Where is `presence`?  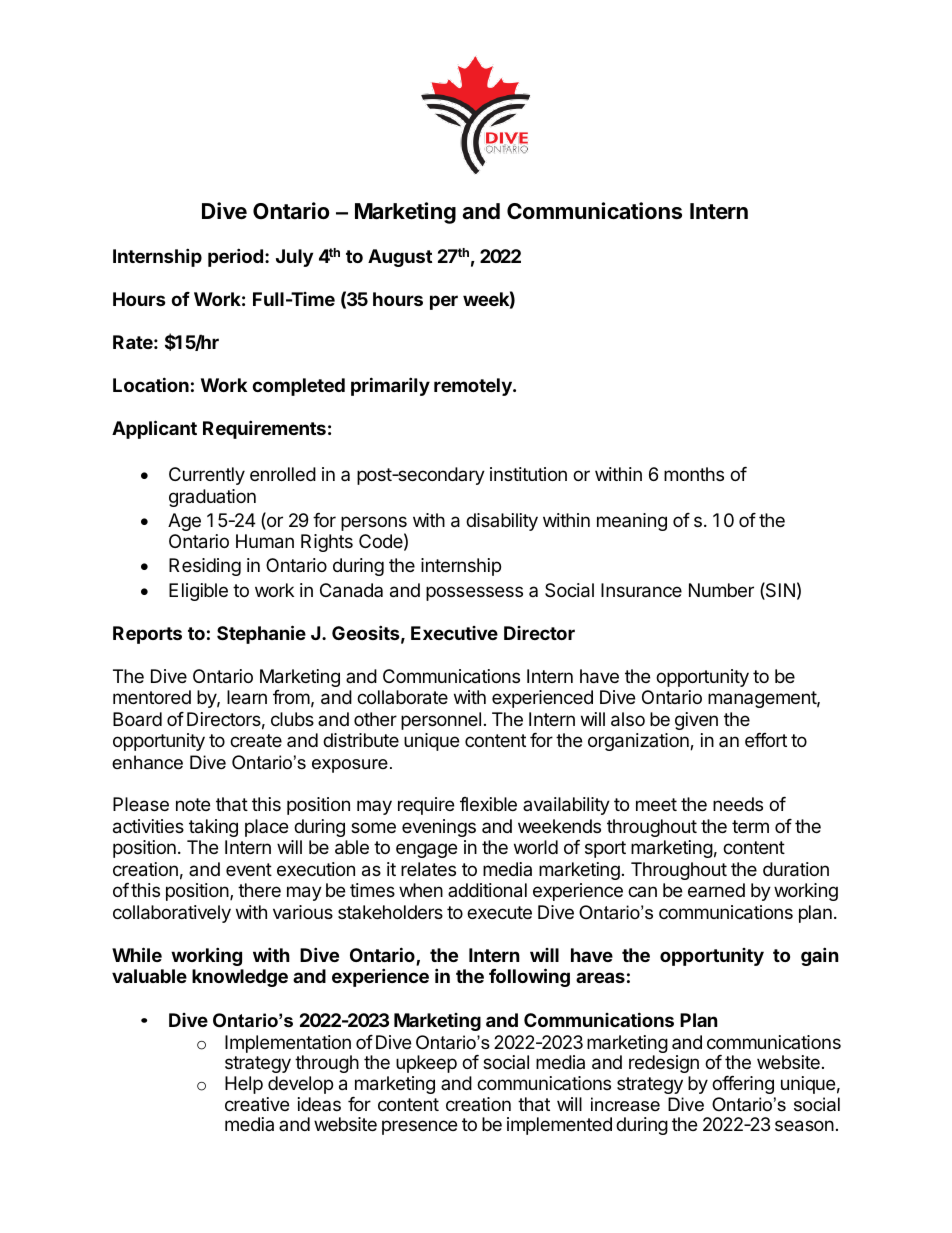 presence is located at coordinates (419, 1127).
